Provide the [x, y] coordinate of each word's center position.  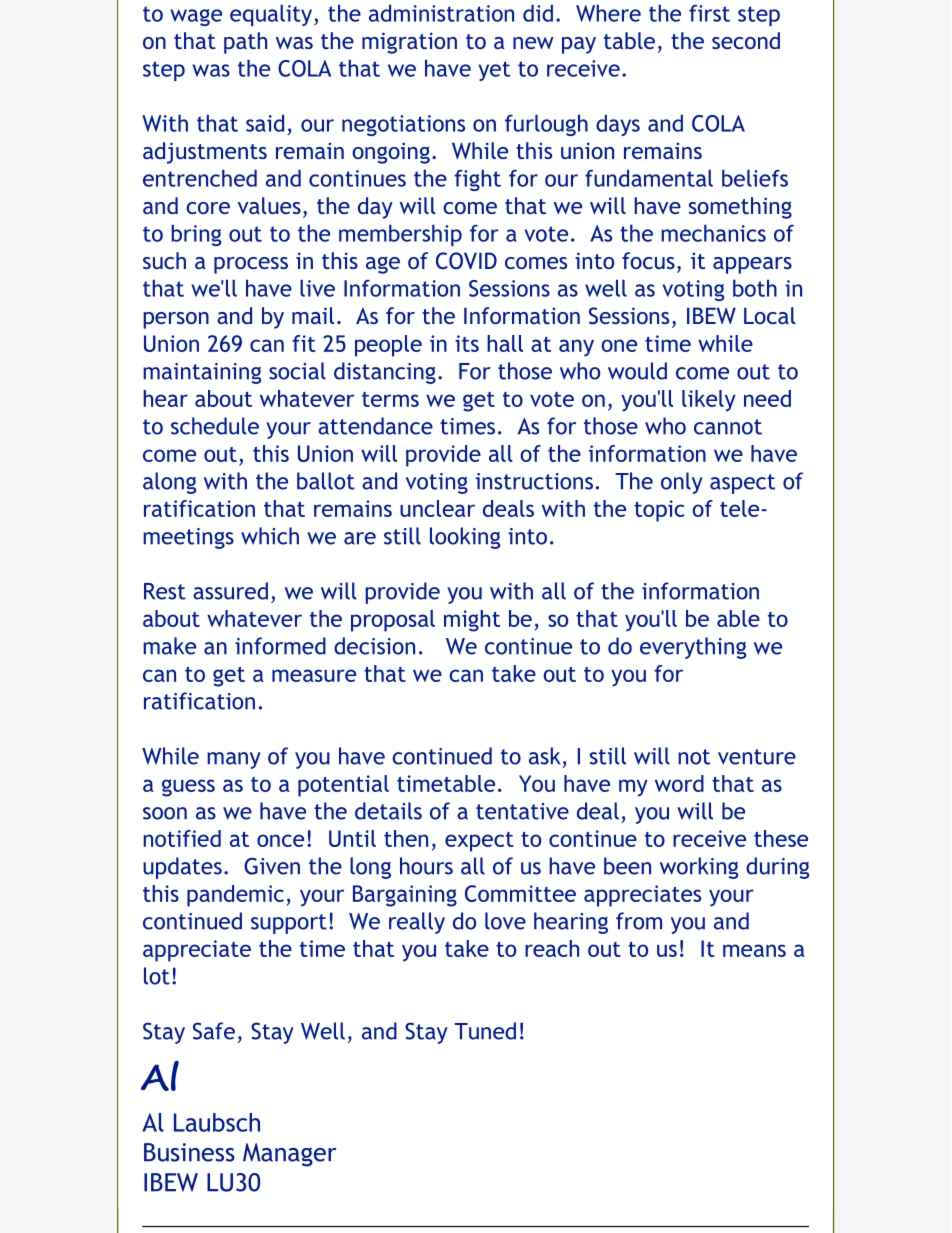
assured [230, 591]
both [755, 288]
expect [479, 842]
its [467, 343]
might [472, 621]
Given [272, 866]
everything [693, 648]
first [709, 13]
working [699, 868]
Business [189, 1152]
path [245, 43]
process [251, 265]
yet [494, 71]
